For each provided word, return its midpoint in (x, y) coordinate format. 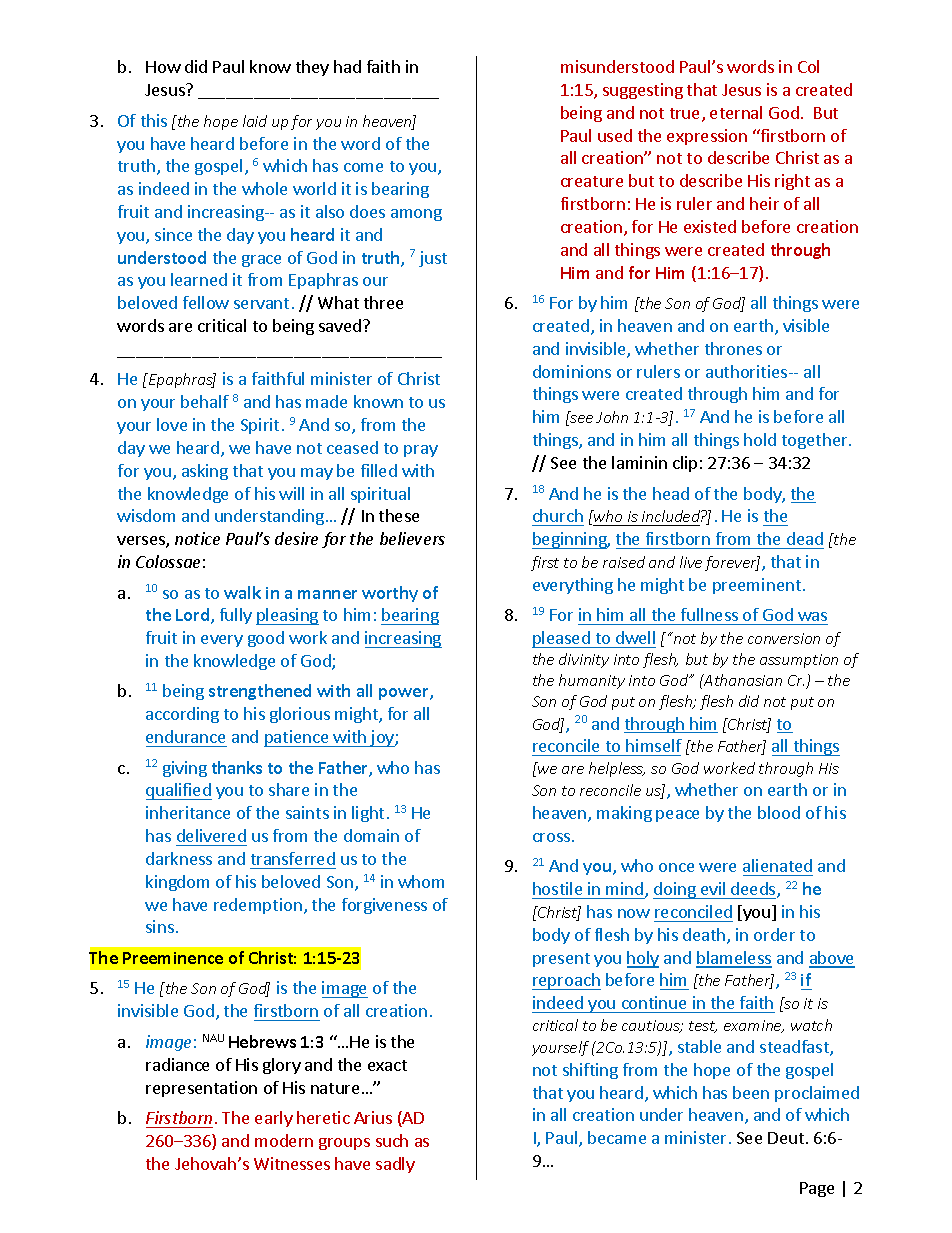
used (615, 135)
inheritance (188, 812)
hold (760, 439)
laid (255, 121)
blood (779, 812)
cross (553, 837)
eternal (736, 112)
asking (205, 472)
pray (421, 451)
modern (284, 1140)
